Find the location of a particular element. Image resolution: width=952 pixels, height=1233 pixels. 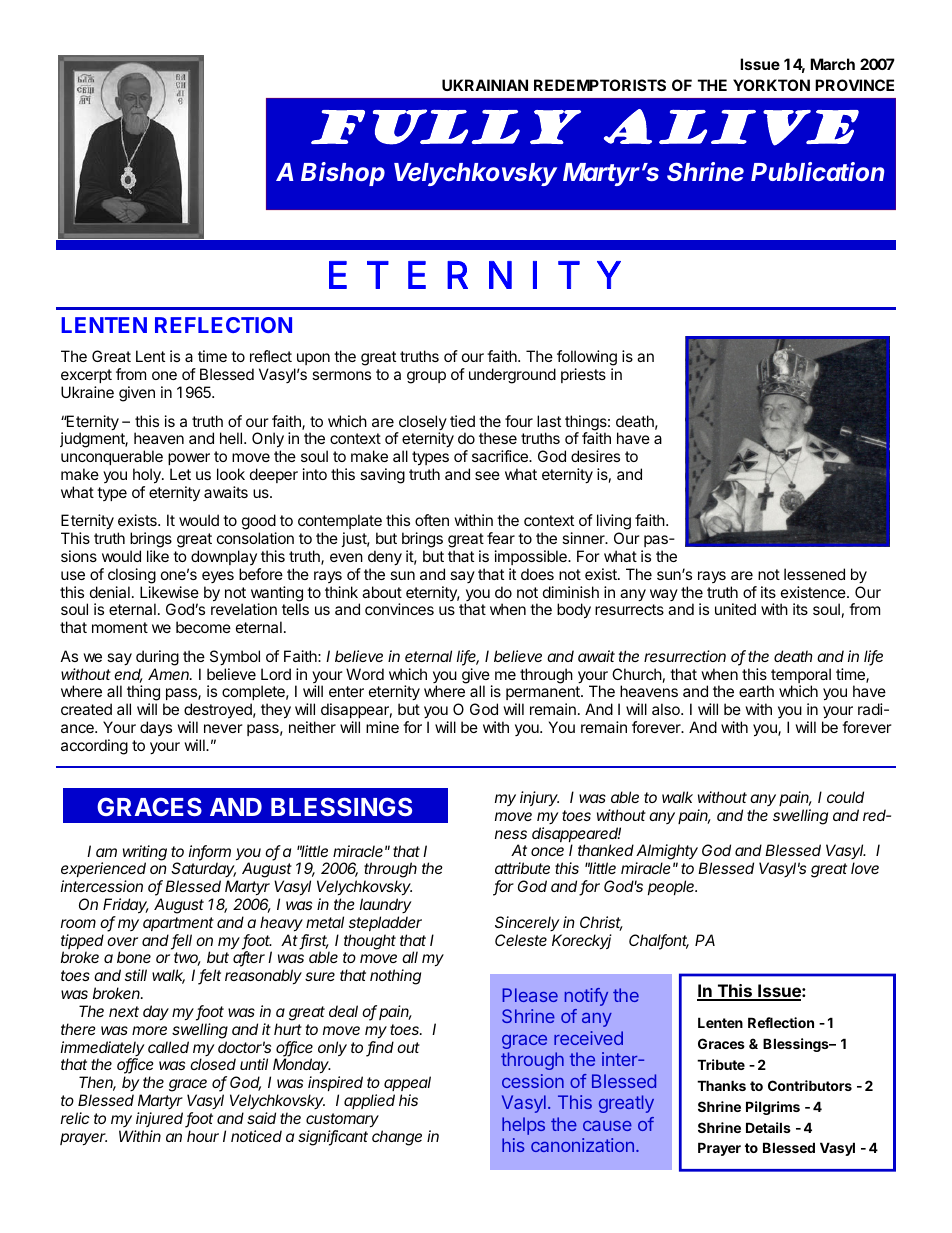

injured is located at coordinates (161, 1120).
